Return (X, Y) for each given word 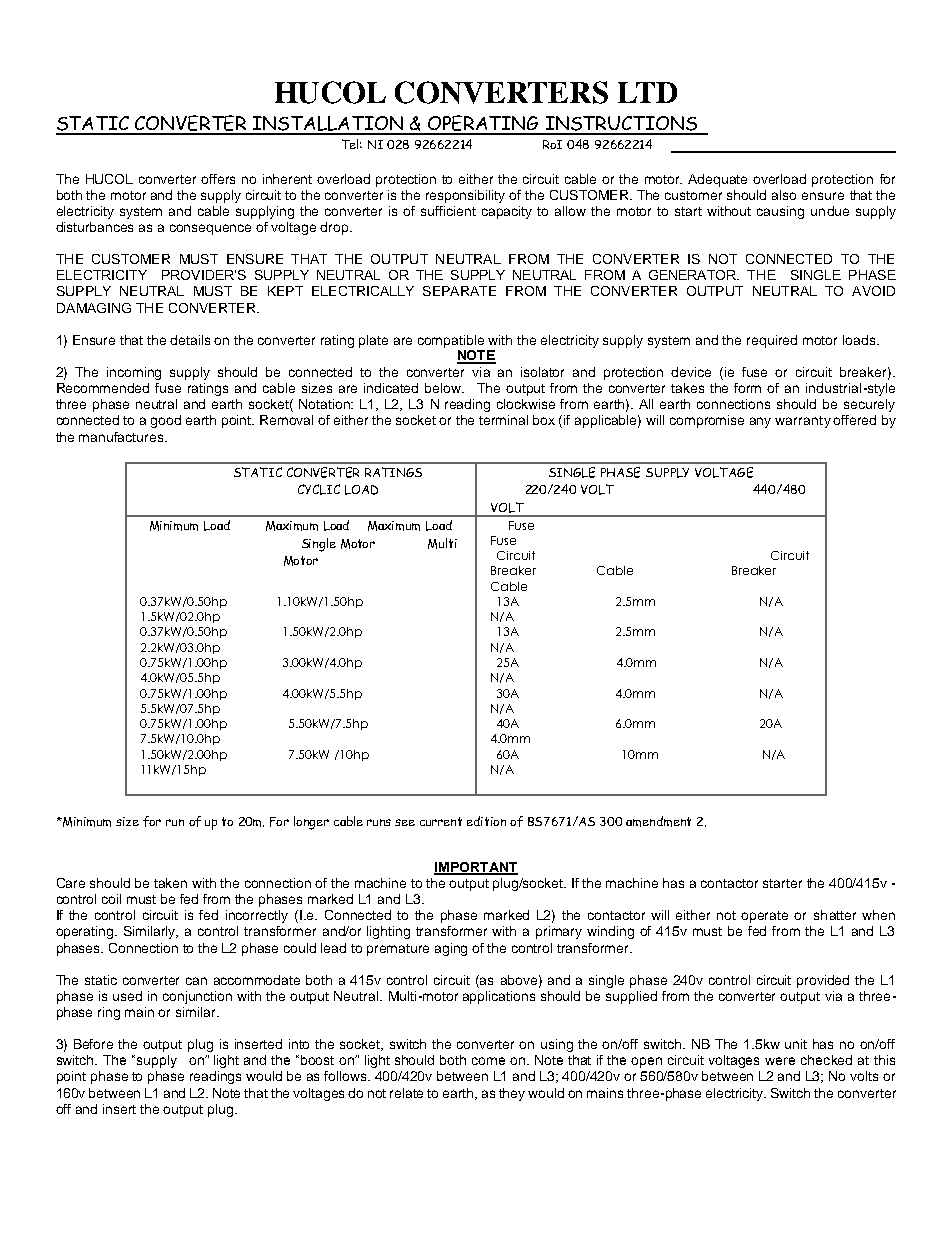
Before (93, 1044)
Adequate (717, 180)
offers (218, 179)
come (488, 1061)
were (780, 1061)
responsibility (465, 196)
